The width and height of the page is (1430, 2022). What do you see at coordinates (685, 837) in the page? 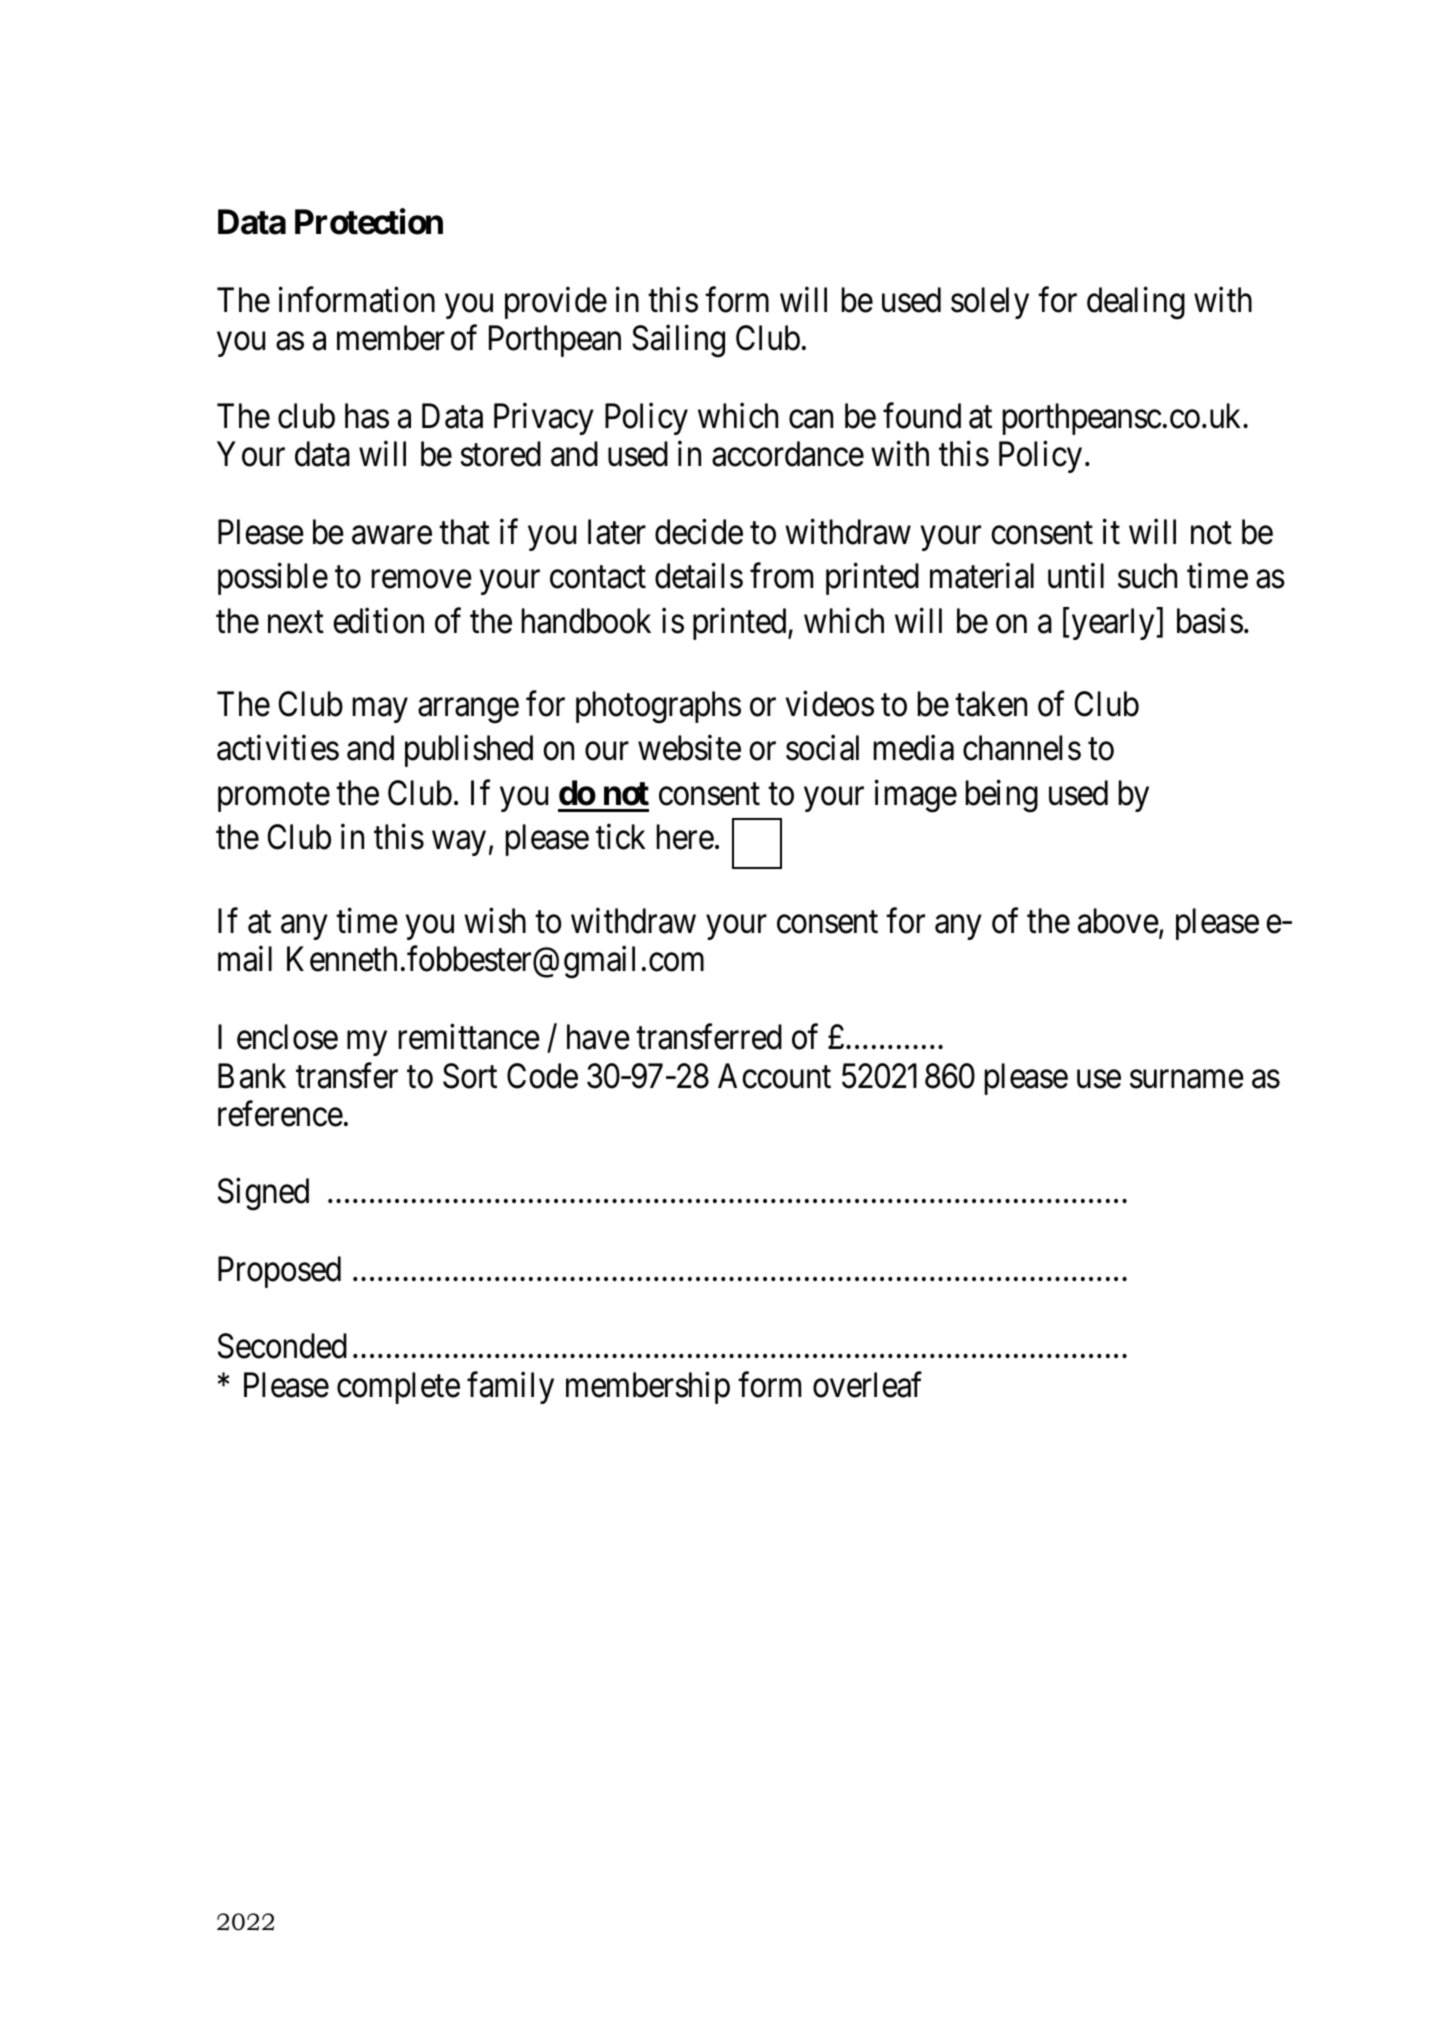
I see `here` at bounding box center [685, 837].
